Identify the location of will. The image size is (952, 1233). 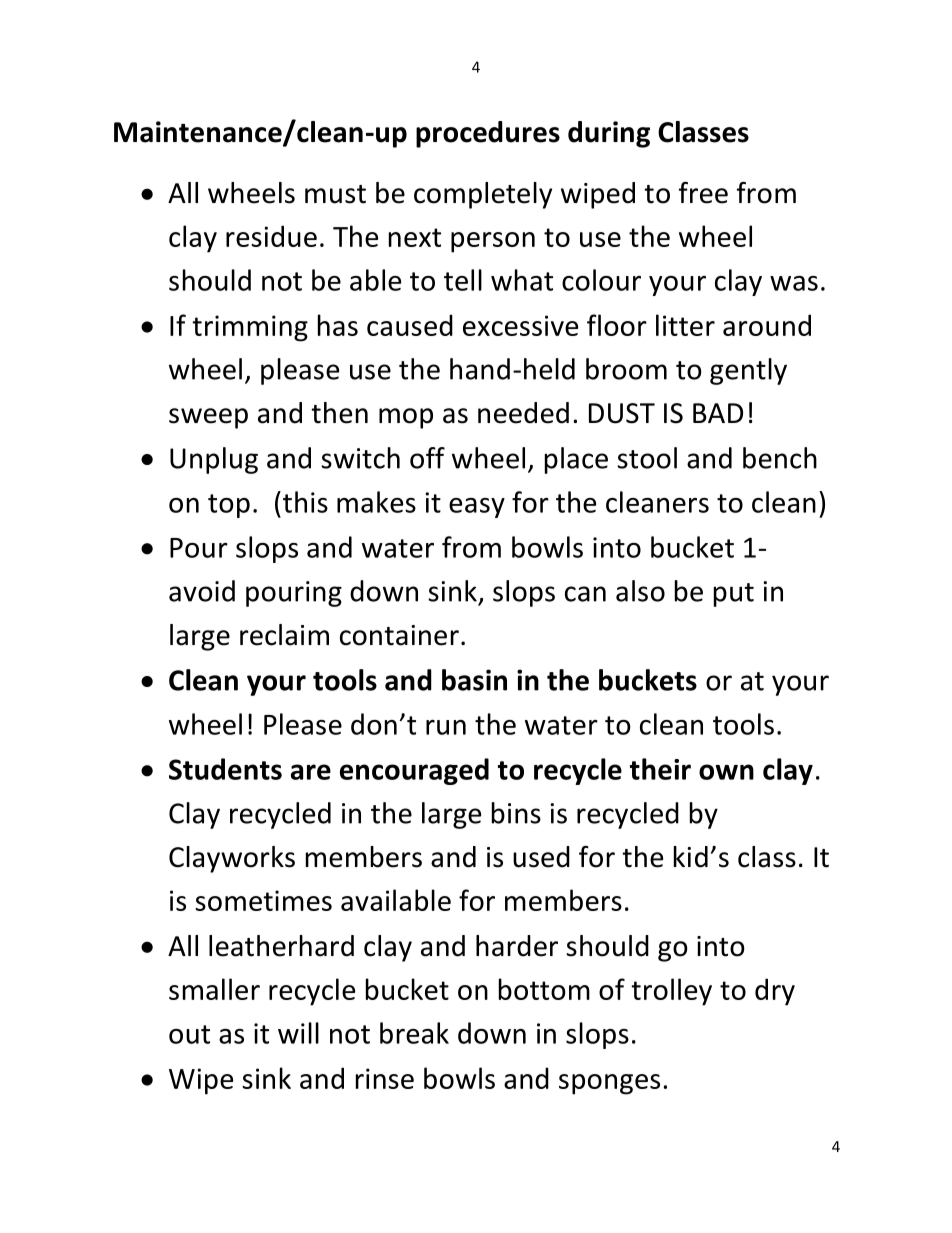
(298, 1033).
